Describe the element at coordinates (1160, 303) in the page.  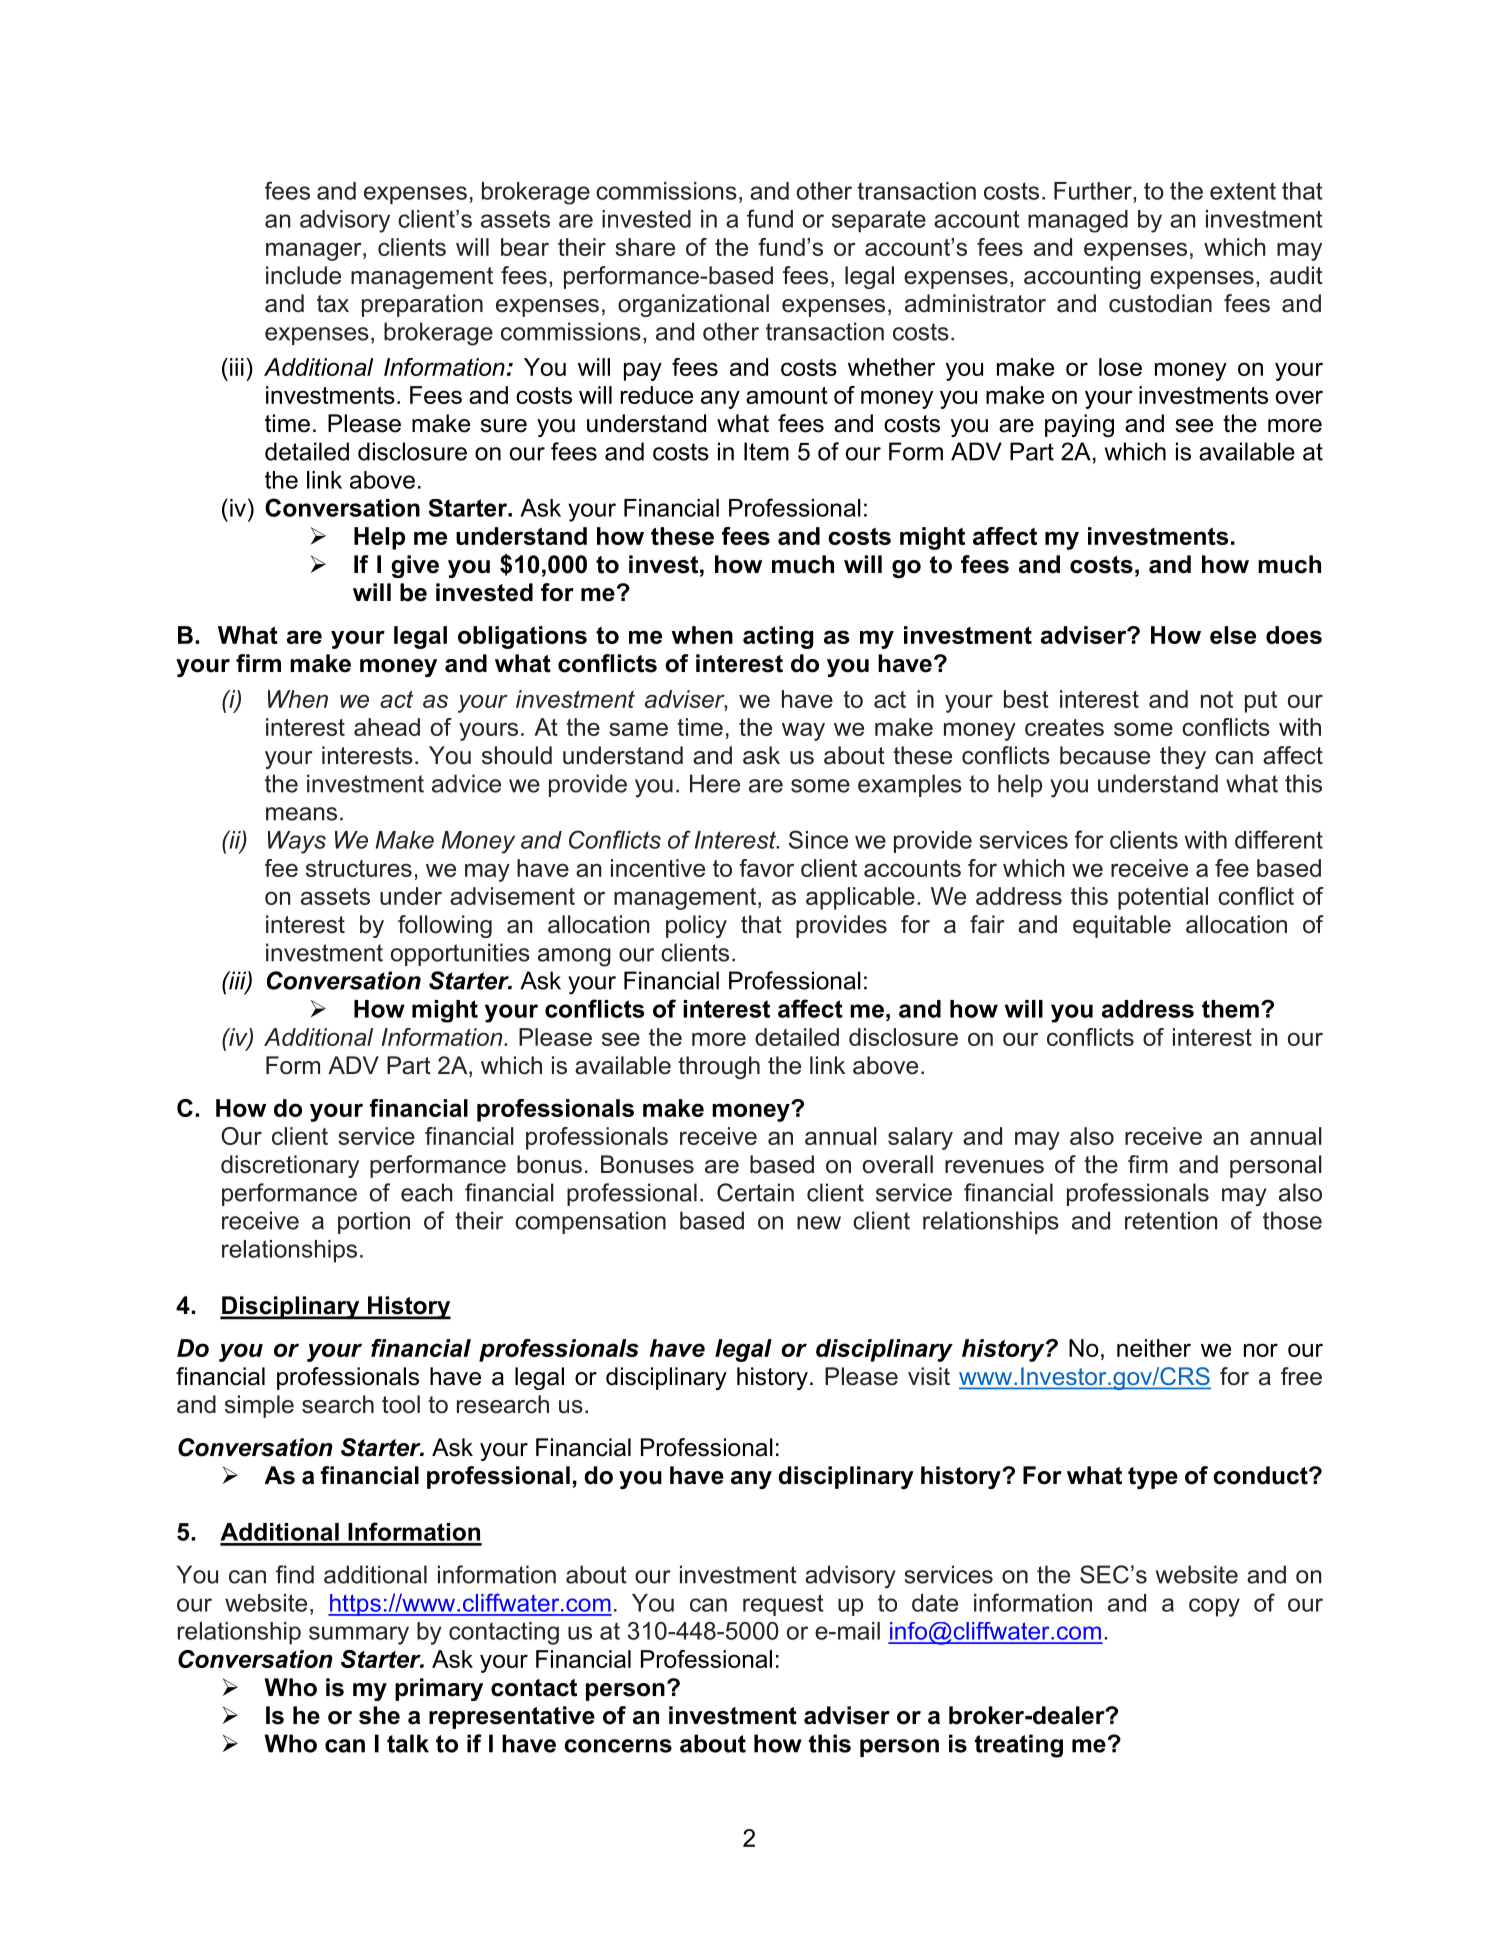
I see `custodian` at that location.
